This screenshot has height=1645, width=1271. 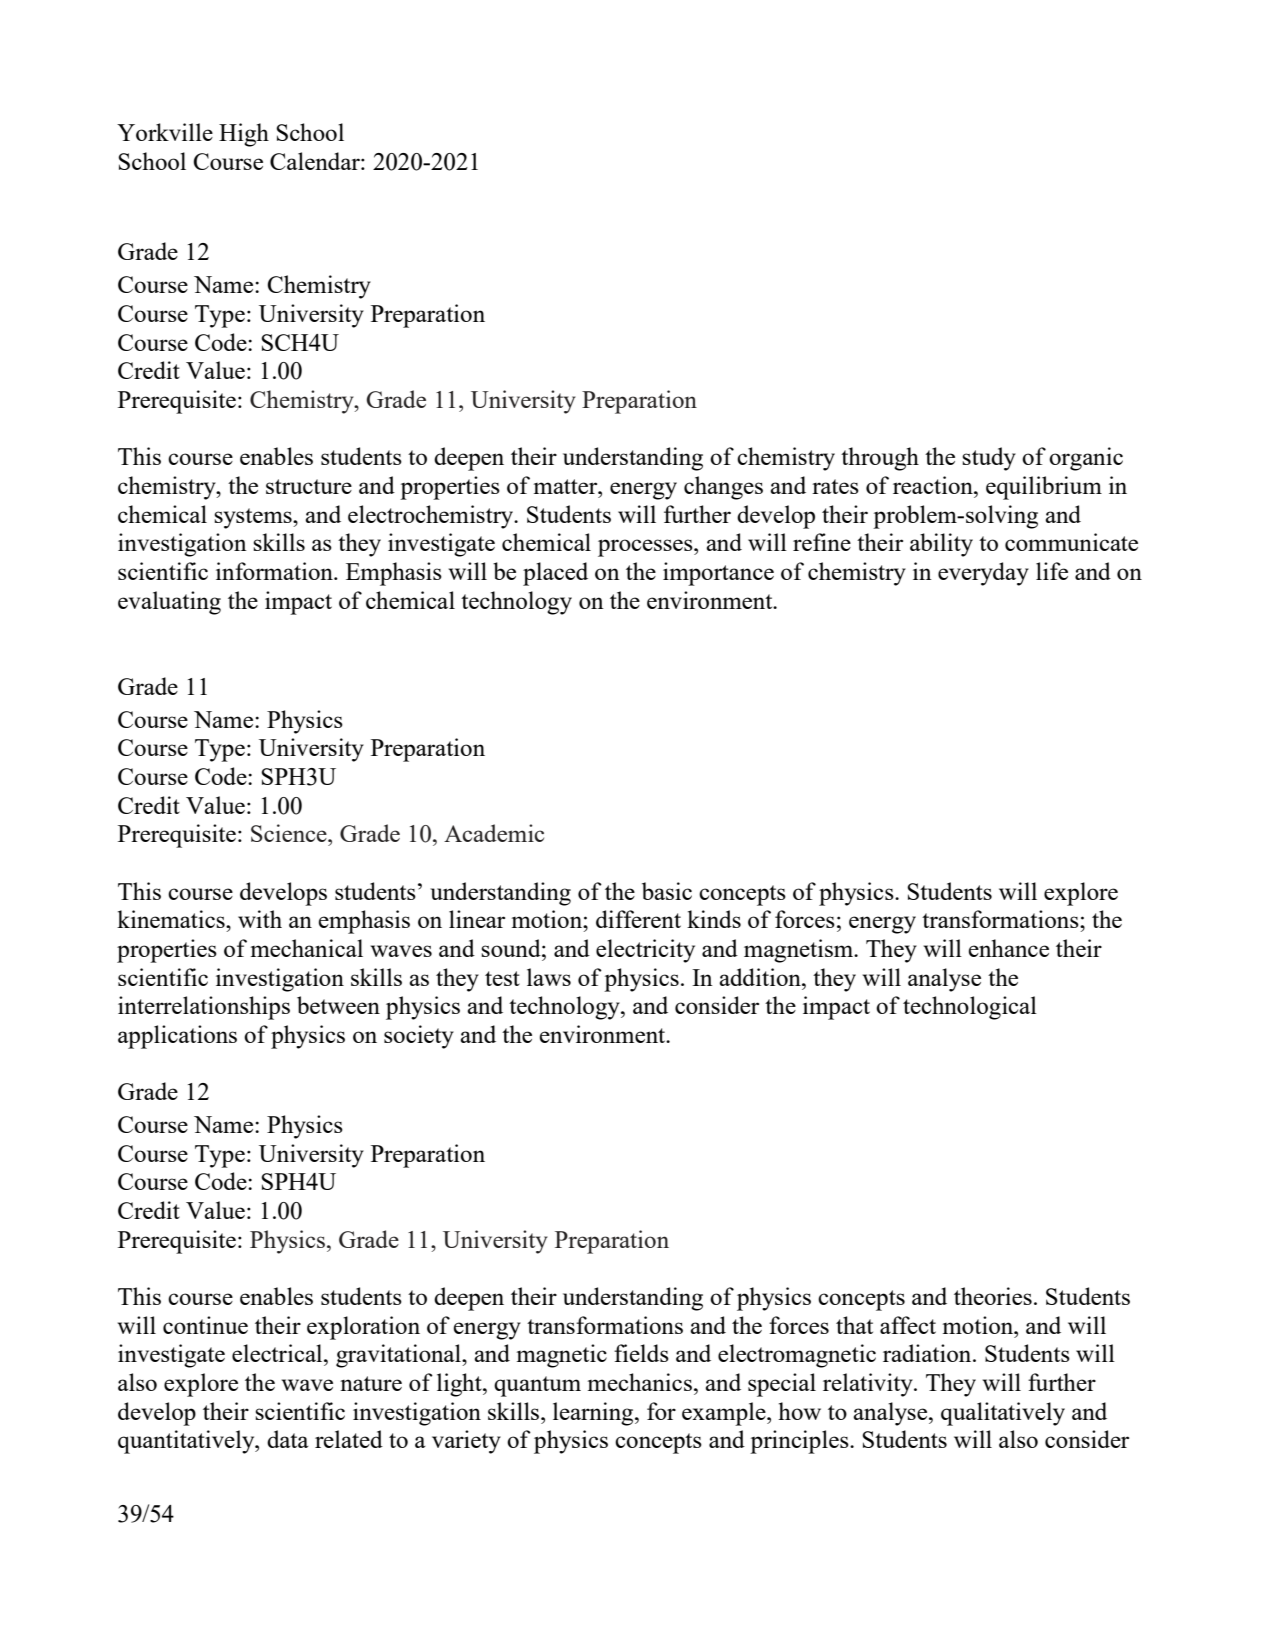 What do you see at coordinates (244, 135) in the screenshot?
I see `High` at bounding box center [244, 135].
